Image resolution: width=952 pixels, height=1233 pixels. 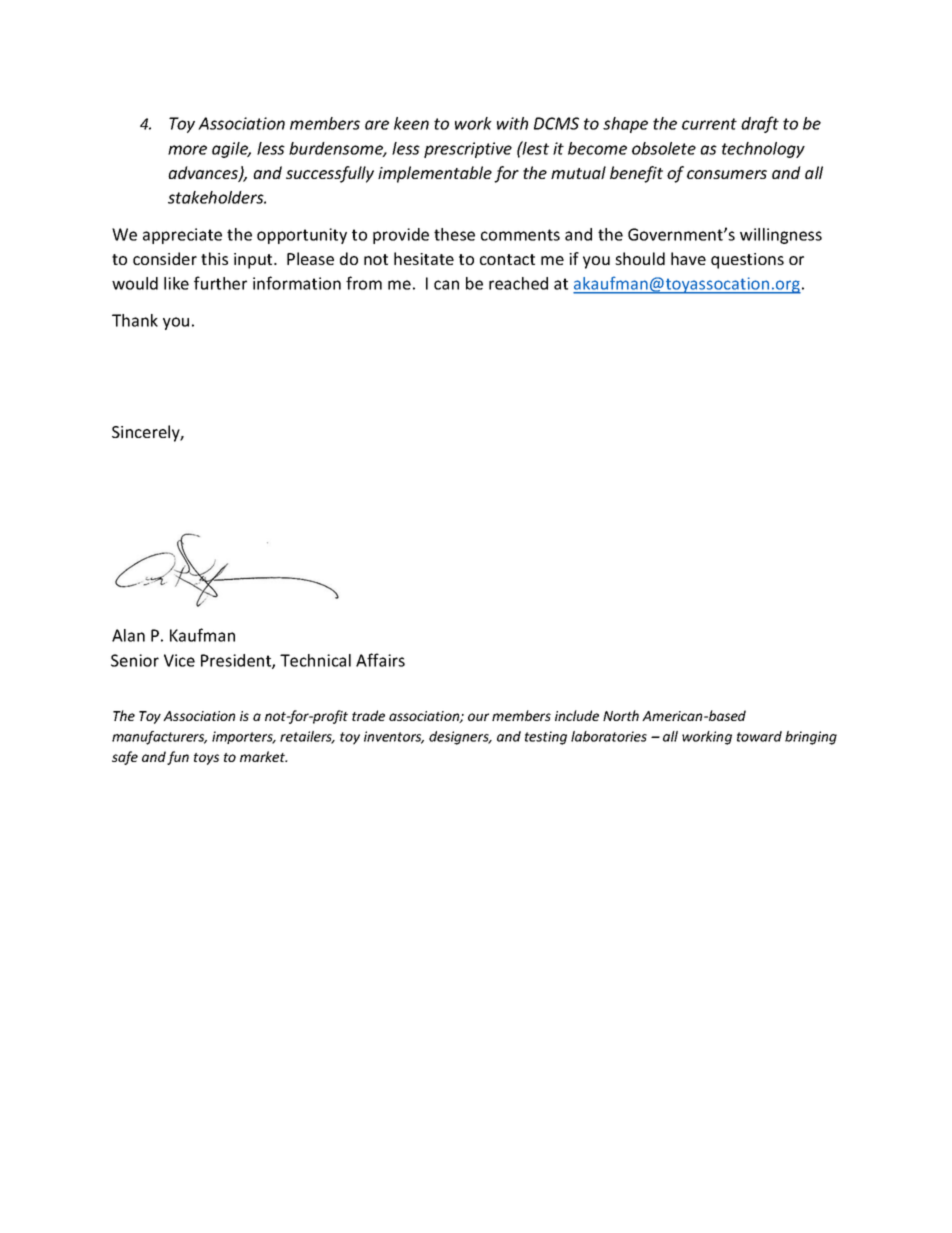 What do you see at coordinates (518, 283) in the screenshot?
I see `reached` at bounding box center [518, 283].
